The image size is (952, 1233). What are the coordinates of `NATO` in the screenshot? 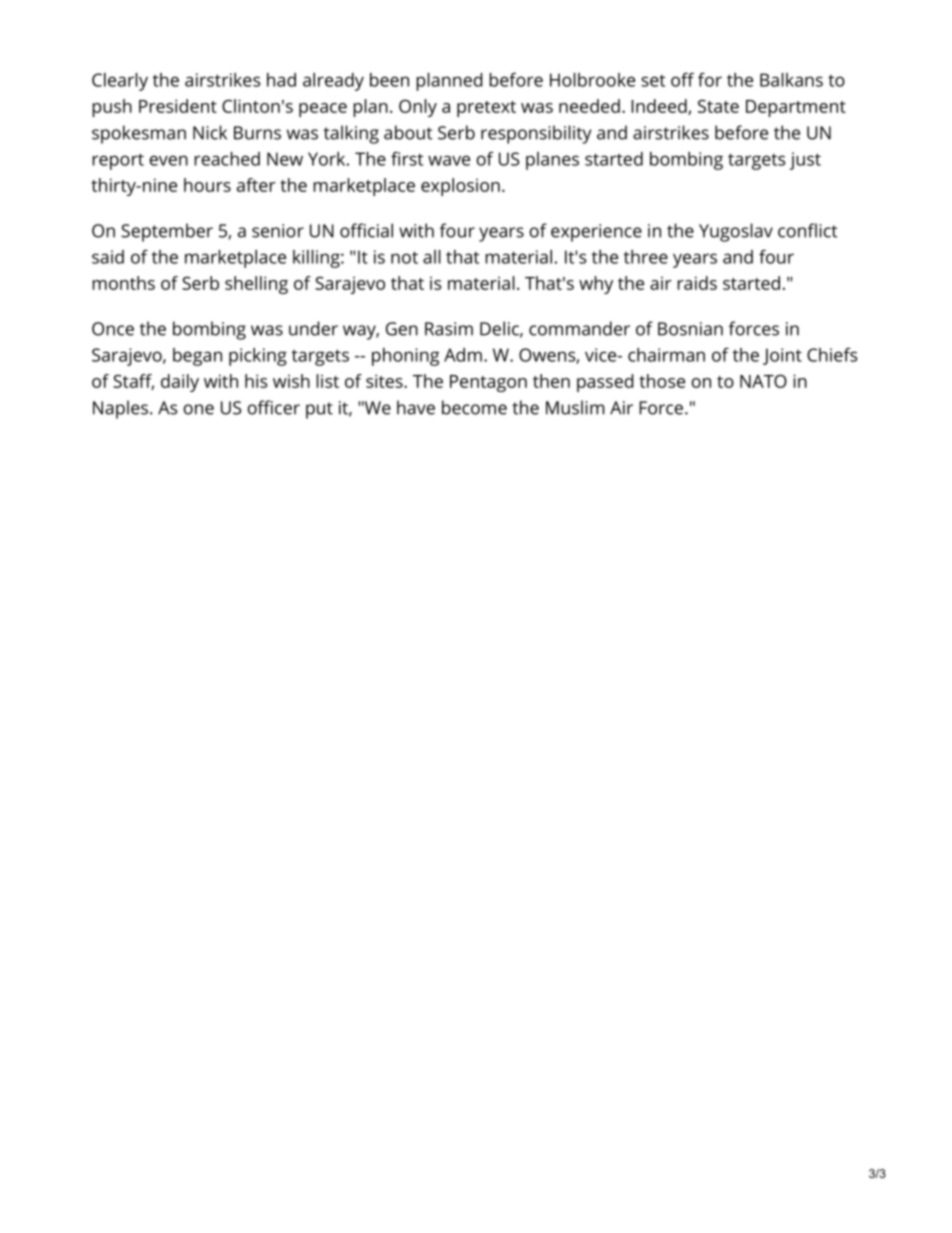 It's located at (763, 381).
